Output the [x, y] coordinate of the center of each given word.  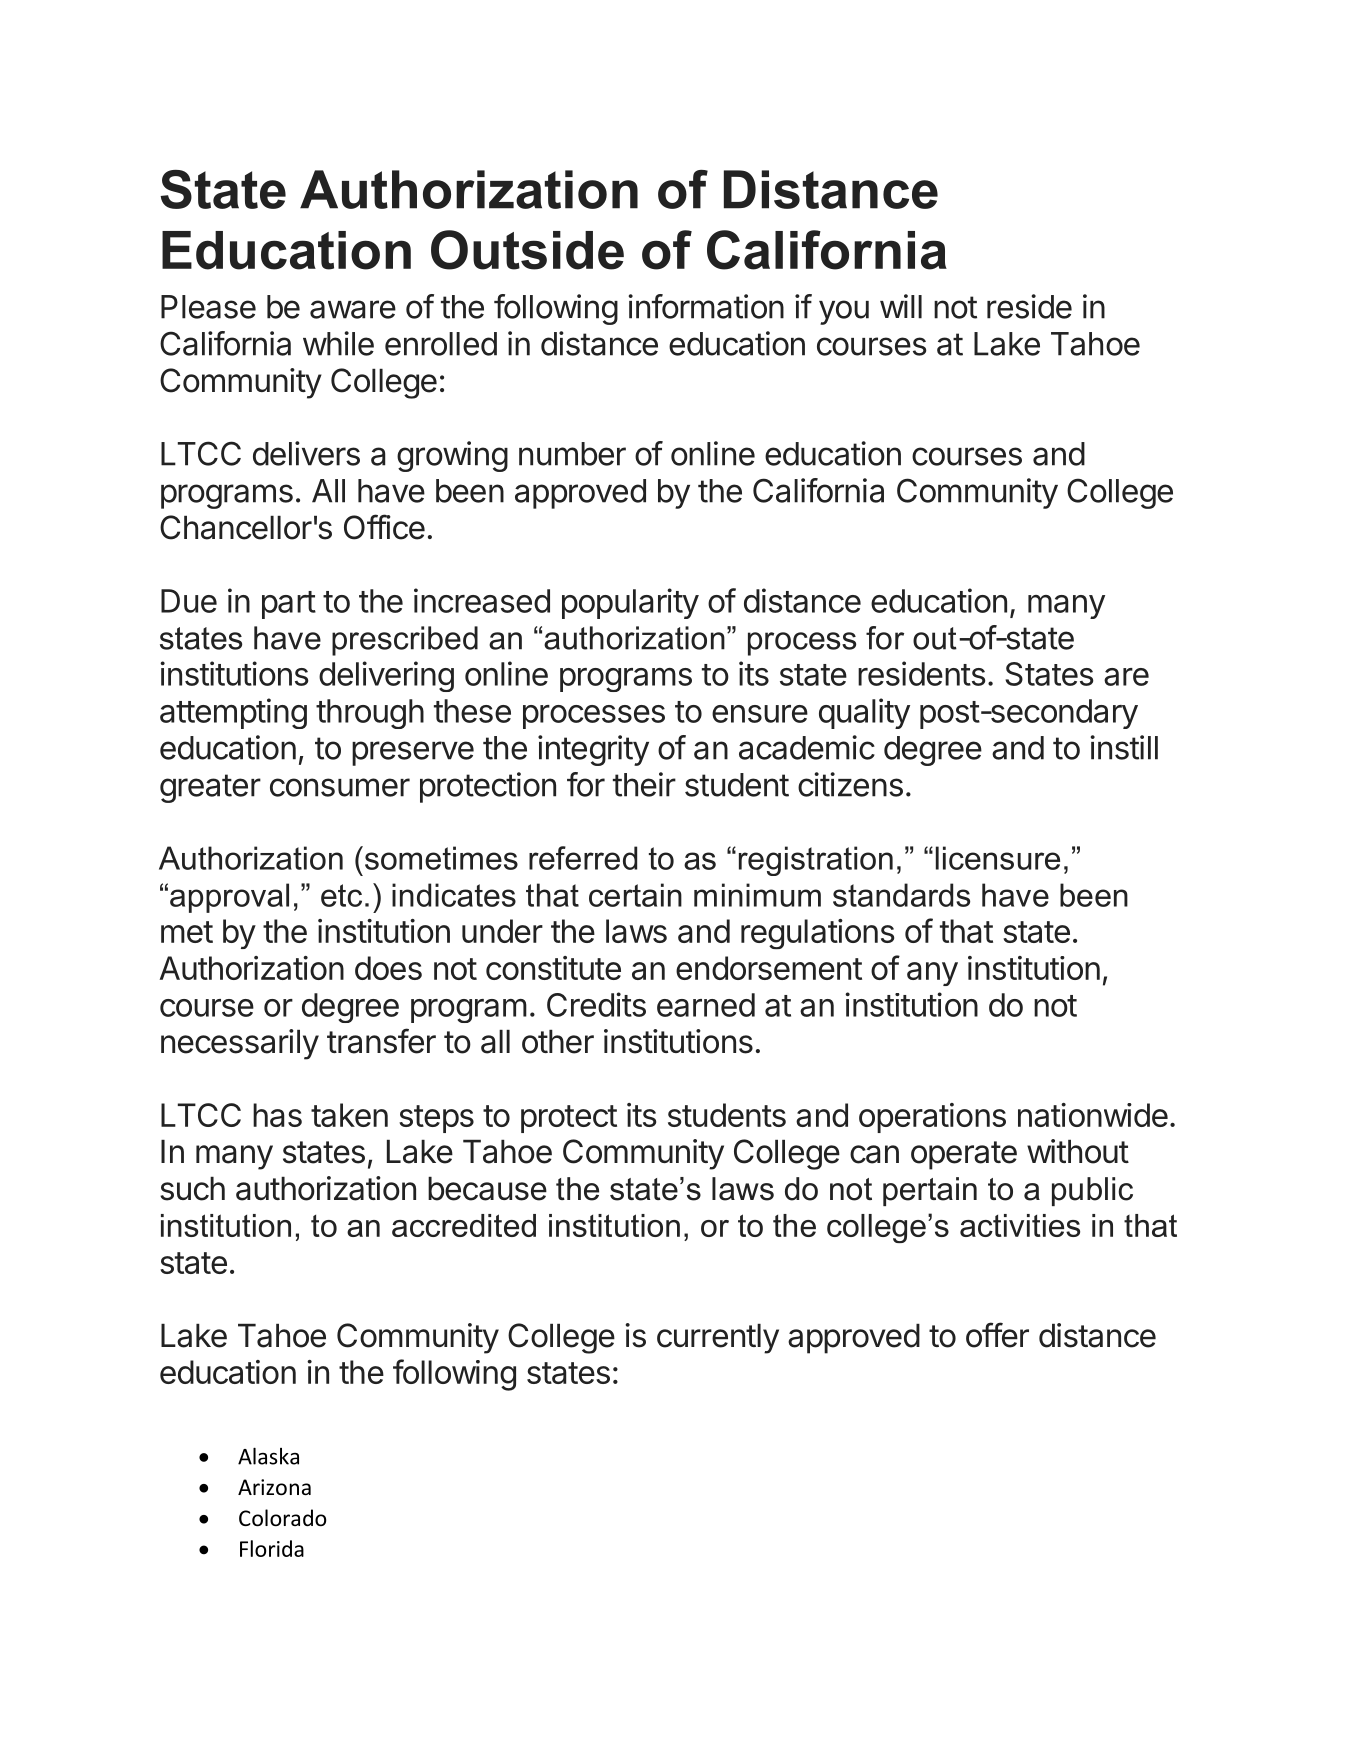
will [901, 306]
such [192, 1189]
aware [353, 309]
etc [341, 895]
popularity [630, 603]
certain [635, 895]
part [289, 605]
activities [1020, 1225]
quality [864, 713]
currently [718, 1339]
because [487, 1189]
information [706, 306]
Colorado [283, 1518]
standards [901, 895]
